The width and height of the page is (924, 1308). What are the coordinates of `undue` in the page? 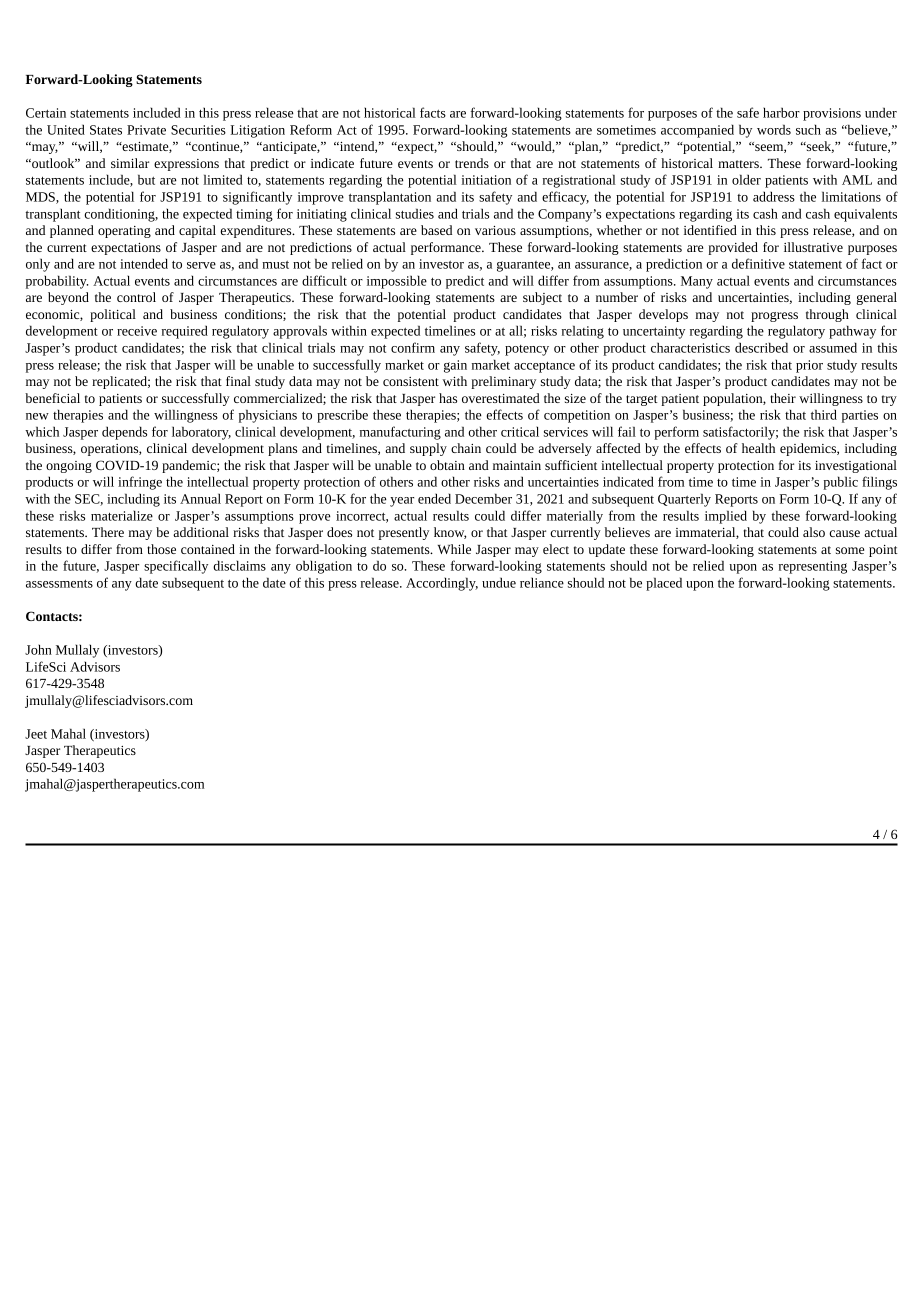 It's located at (499, 582).
